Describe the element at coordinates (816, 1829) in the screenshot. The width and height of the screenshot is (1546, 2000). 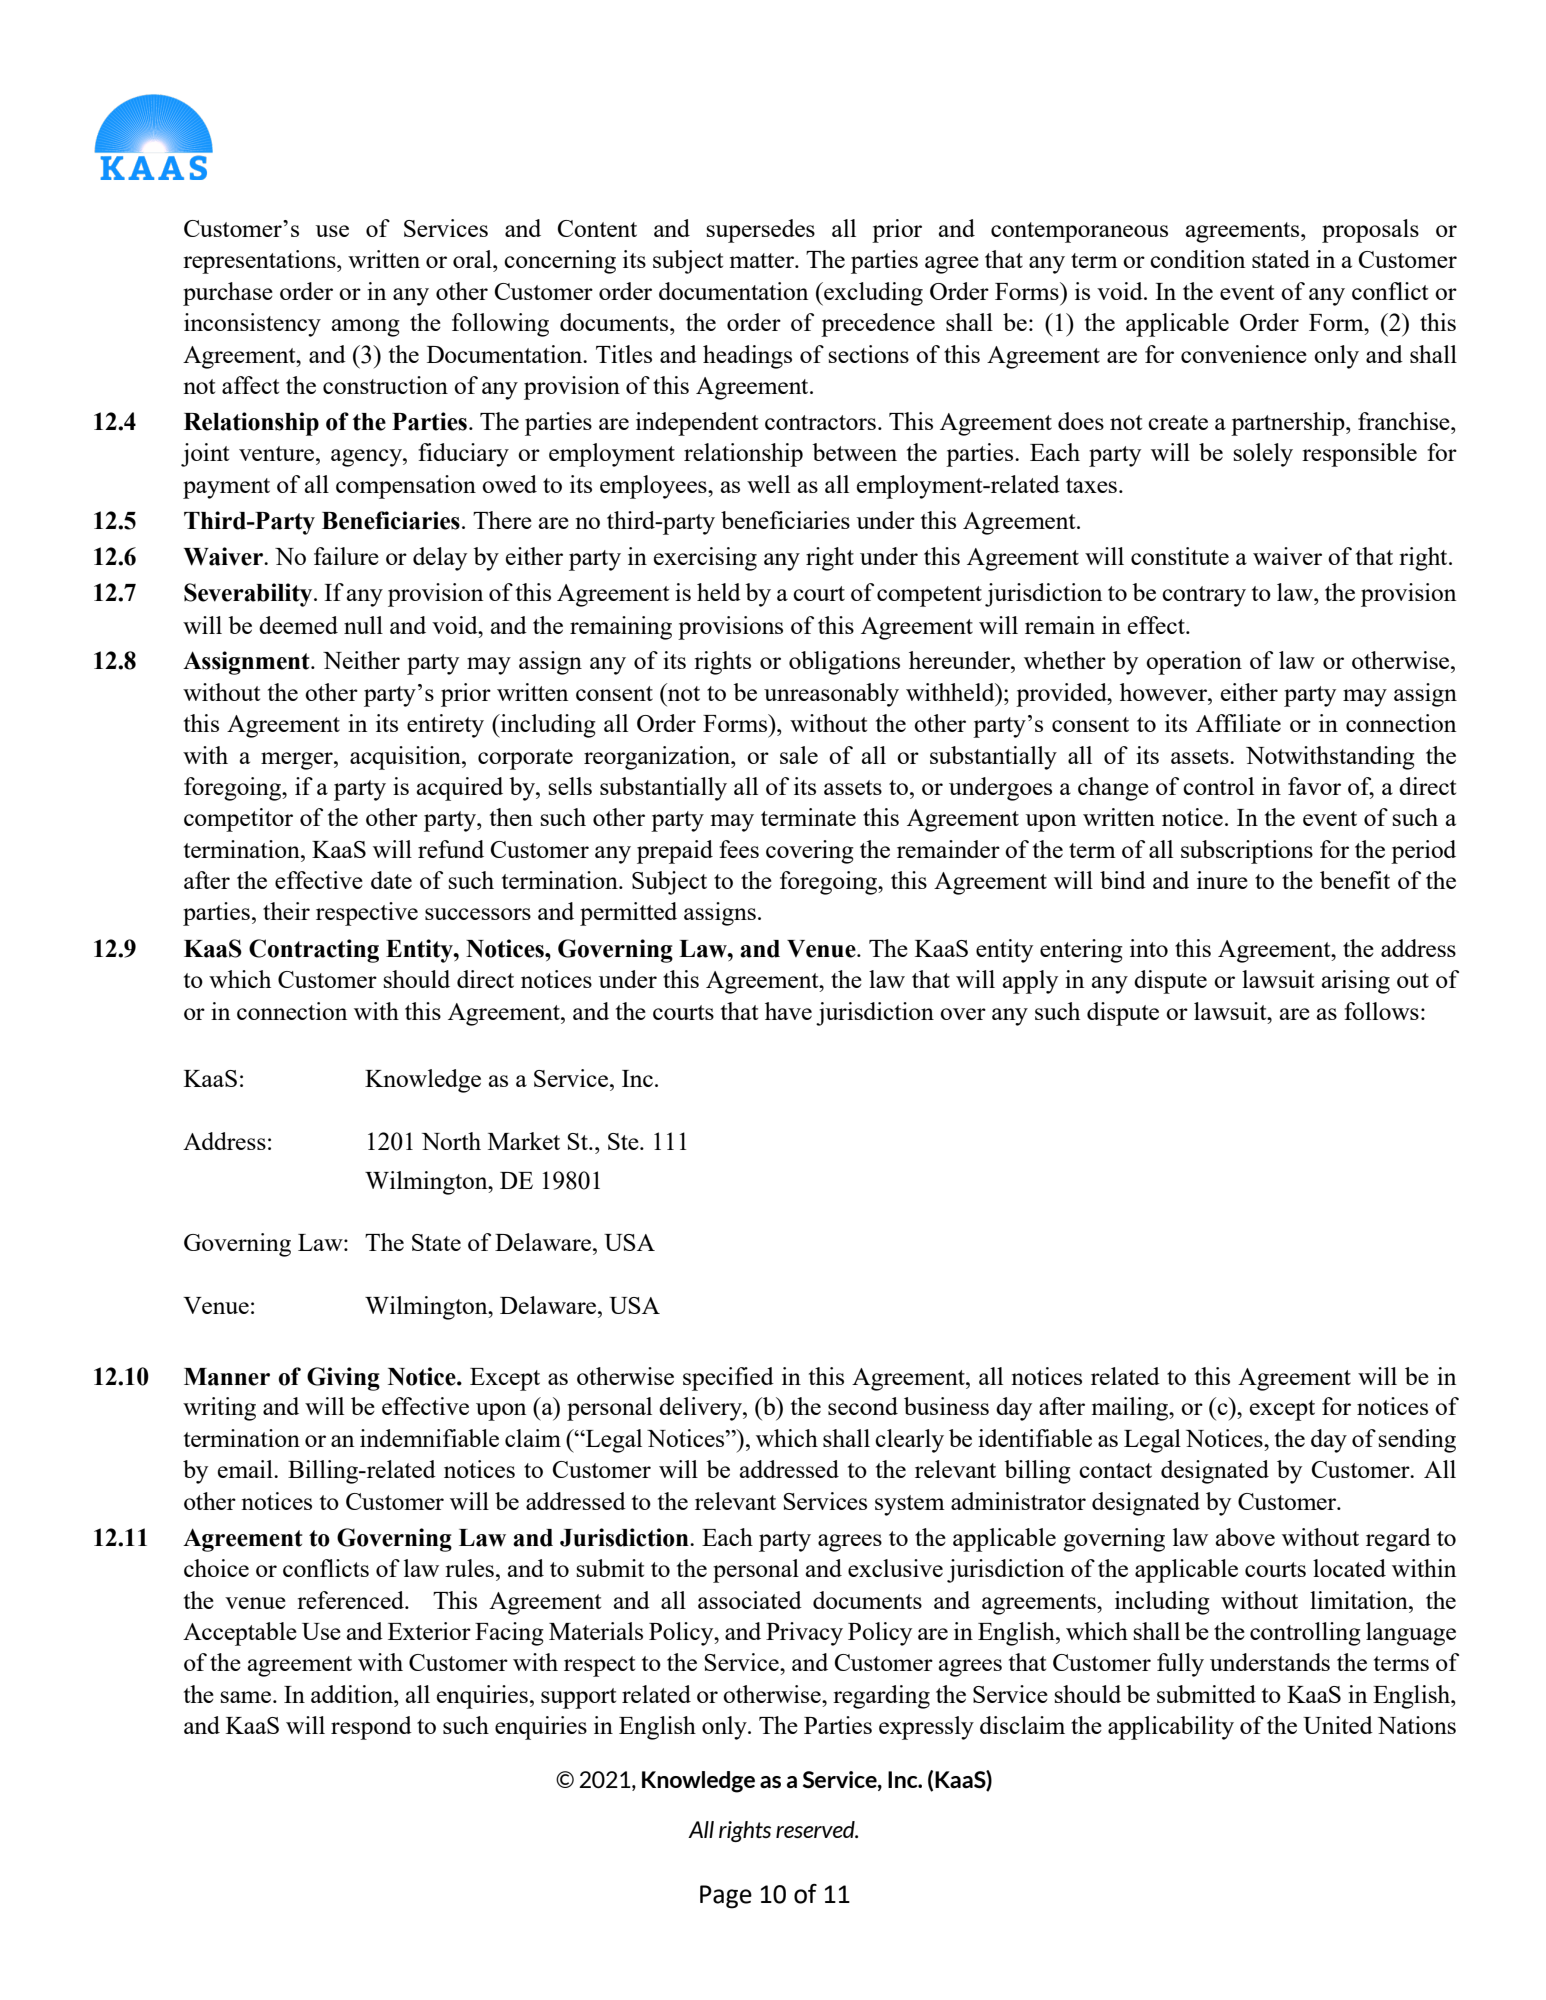
I see `reserved` at that location.
